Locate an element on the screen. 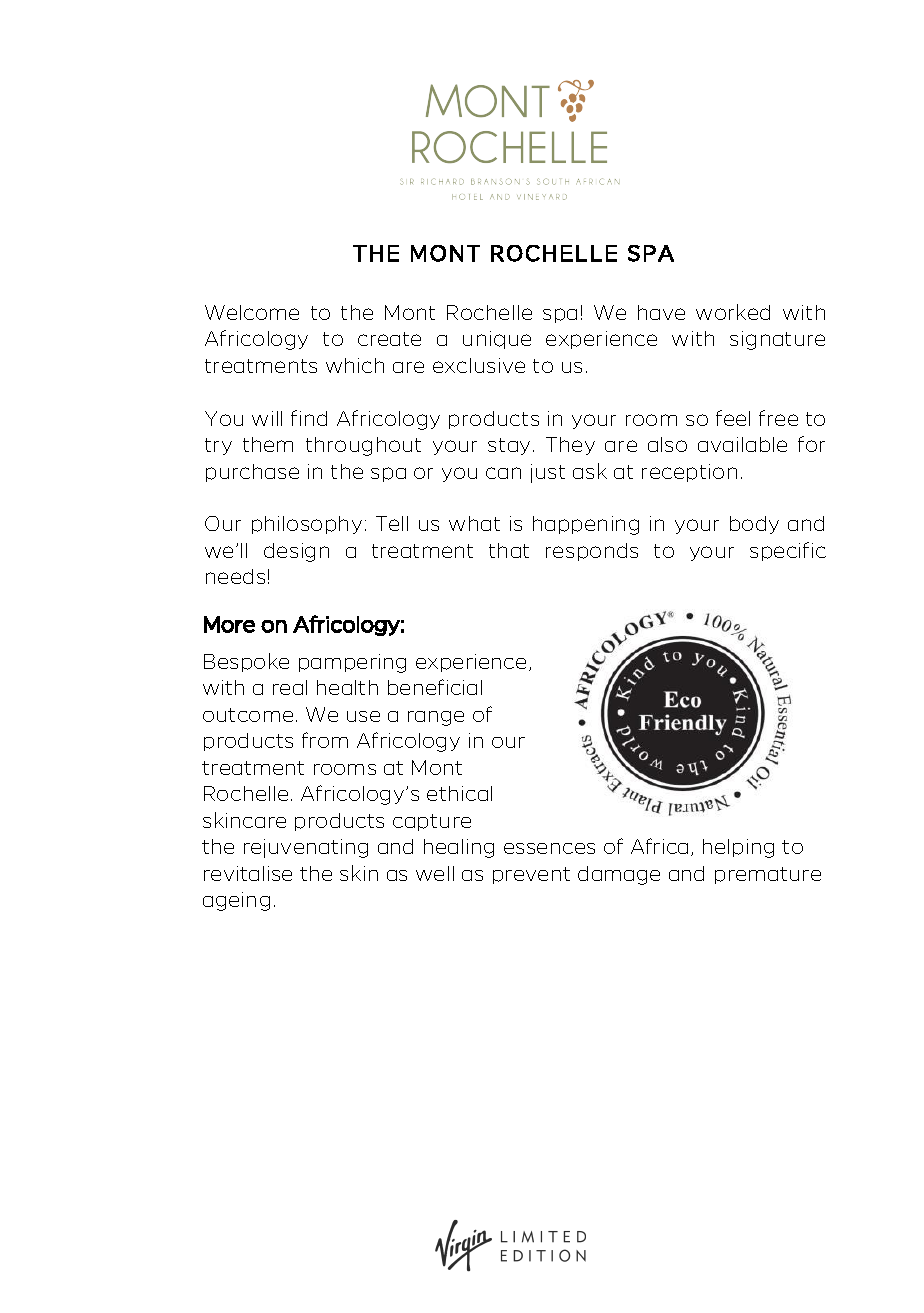 The height and width of the screenshot is (1313, 924). prevent is located at coordinates (531, 875).
